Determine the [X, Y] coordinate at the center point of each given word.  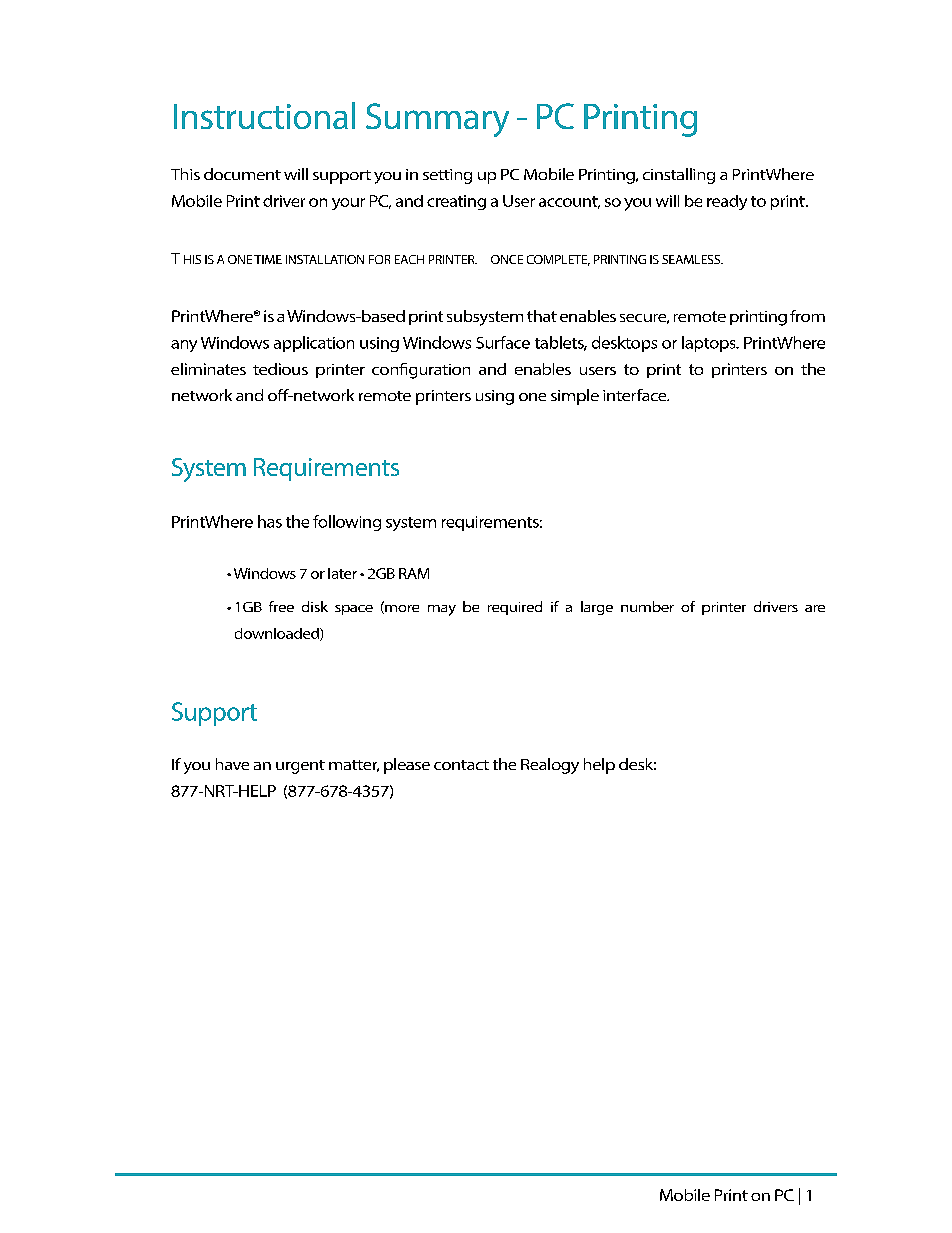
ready [727, 202]
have [232, 764]
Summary [437, 120]
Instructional [264, 115]
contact [461, 765]
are [815, 608]
